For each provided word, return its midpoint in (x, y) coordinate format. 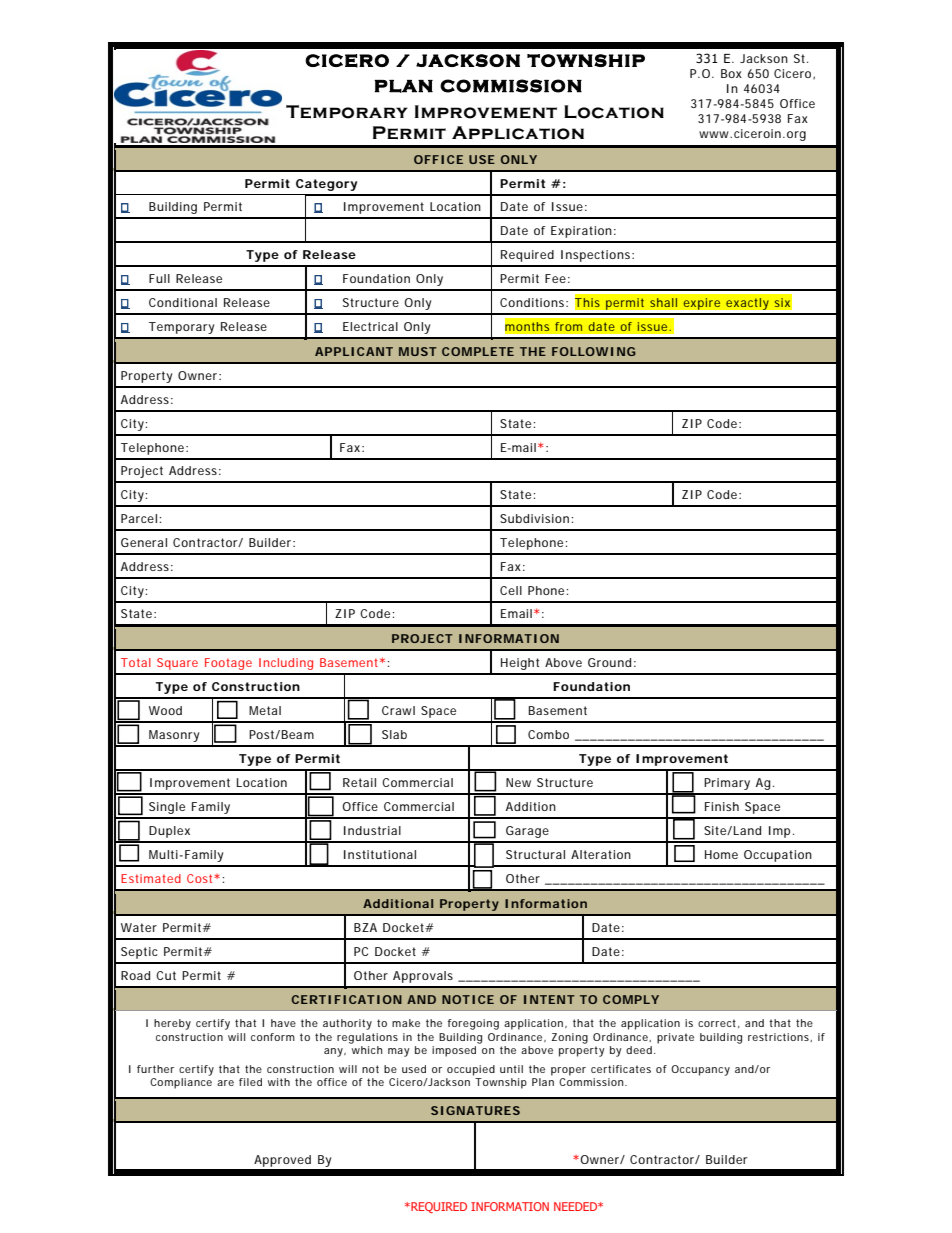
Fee (555, 278)
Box (731, 73)
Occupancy (700, 1070)
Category (326, 185)
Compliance (181, 1083)
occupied (471, 1070)
